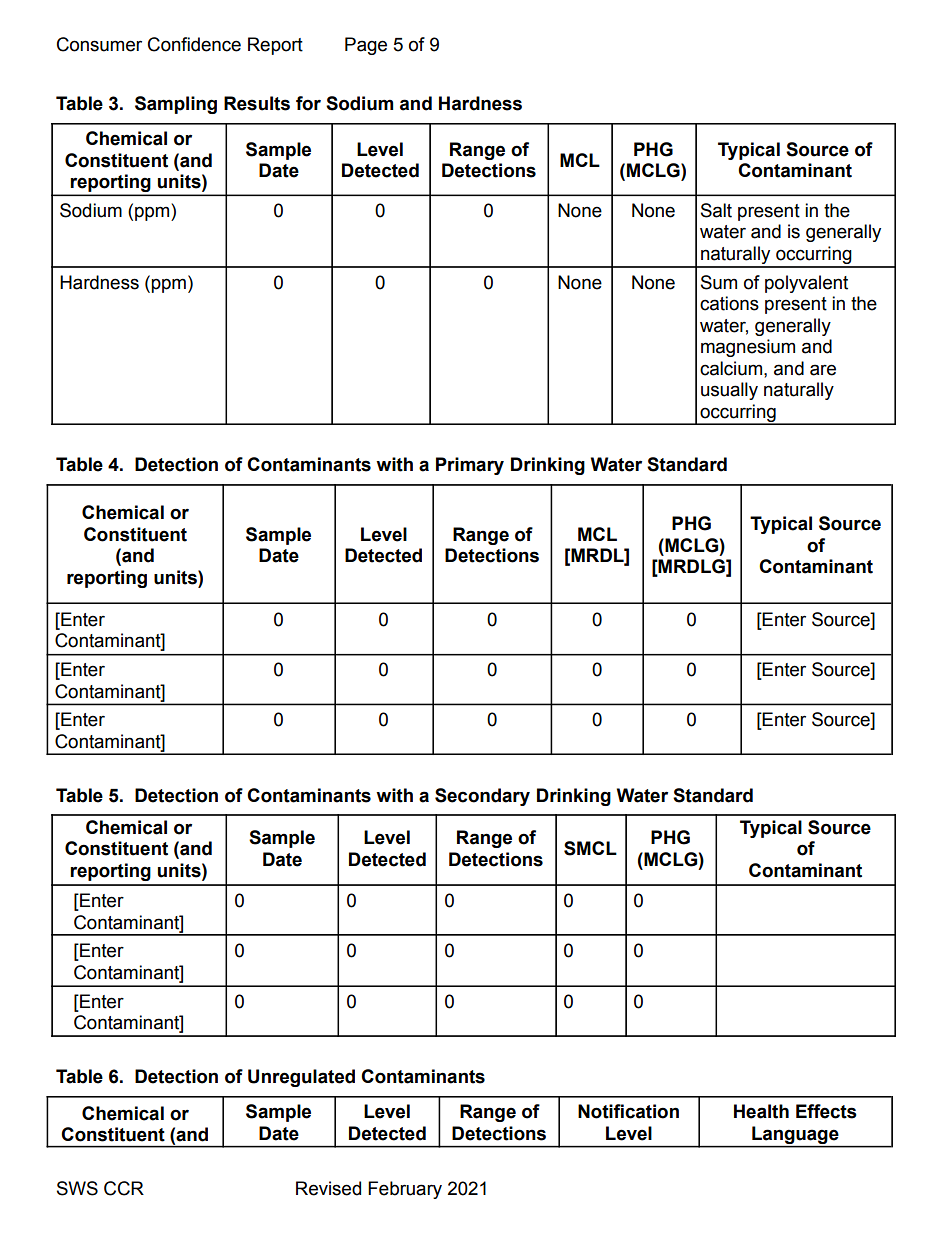 This screenshot has width=952, height=1233. What do you see at coordinates (301, 1078) in the screenshot?
I see `Unregulated` at bounding box center [301, 1078].
